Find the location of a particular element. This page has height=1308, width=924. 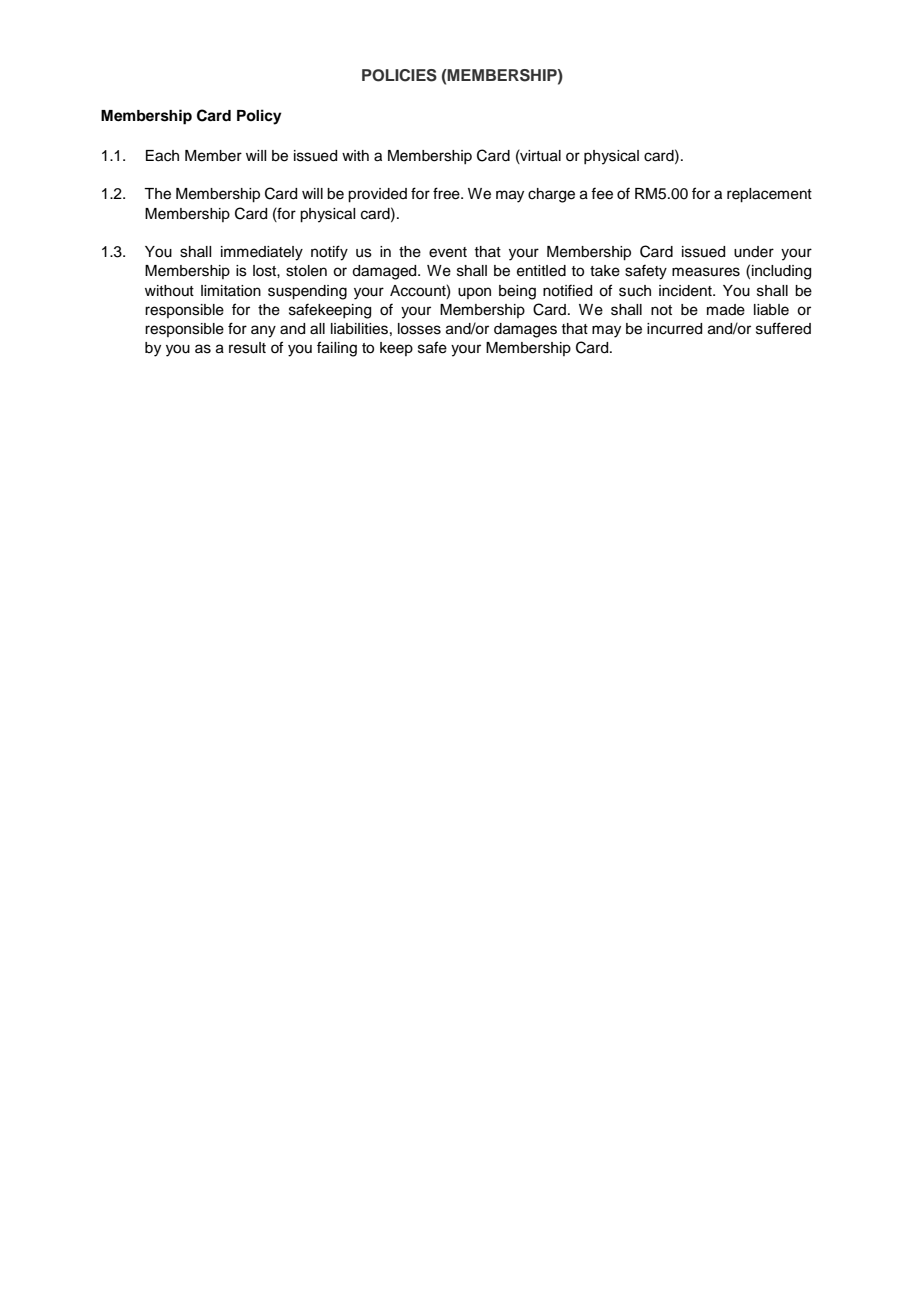

Each is located at coordinates (162, 156).
